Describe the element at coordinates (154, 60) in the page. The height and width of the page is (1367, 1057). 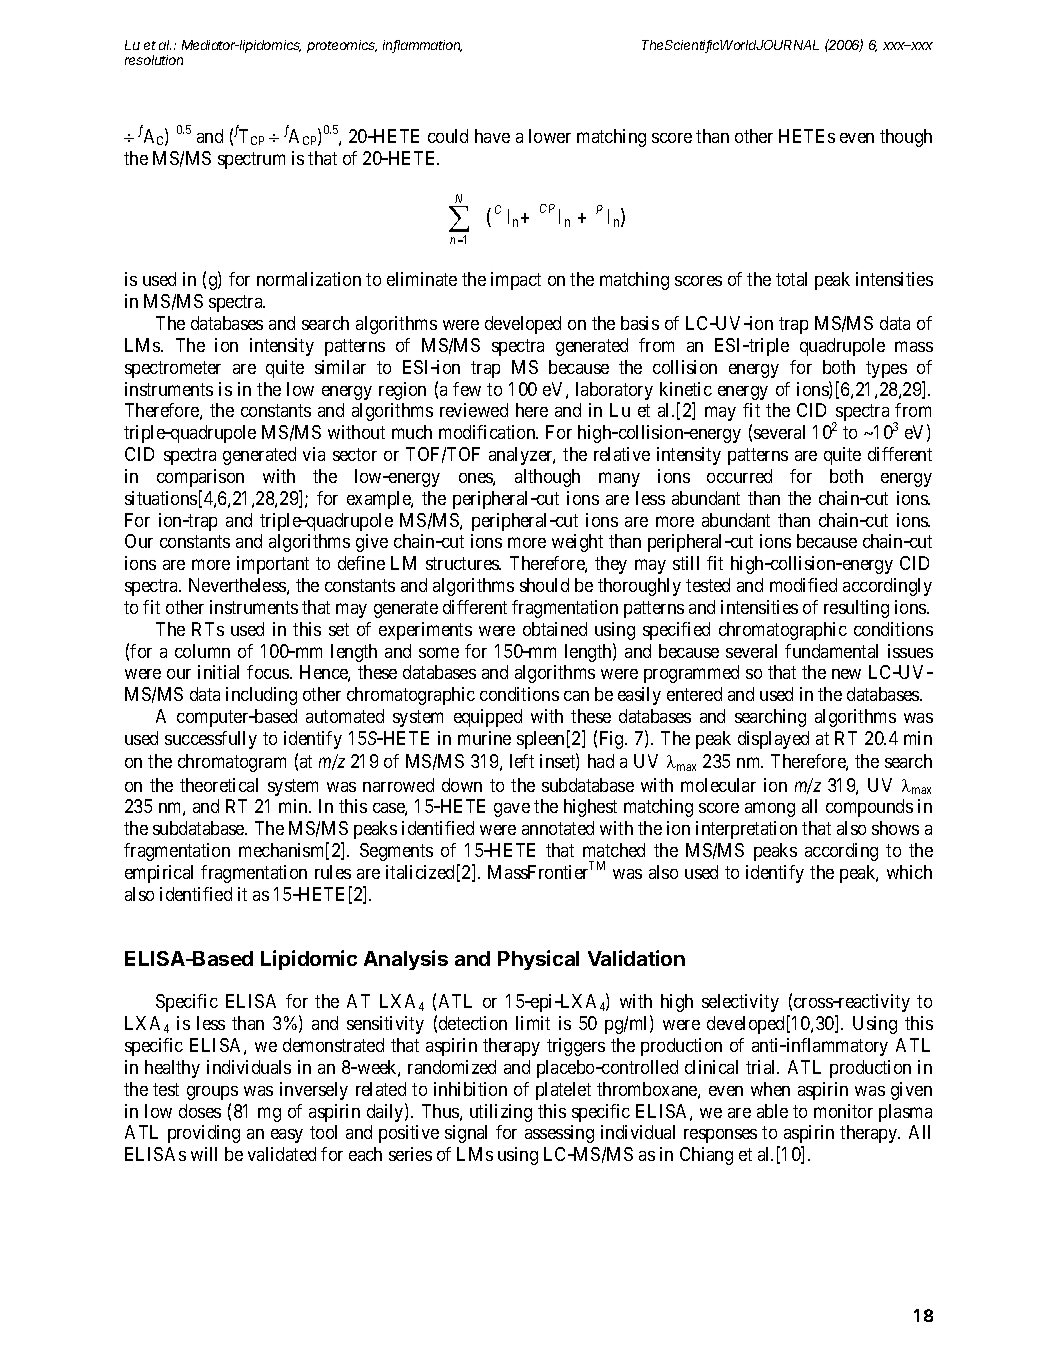
I see `resolution` at that location.
